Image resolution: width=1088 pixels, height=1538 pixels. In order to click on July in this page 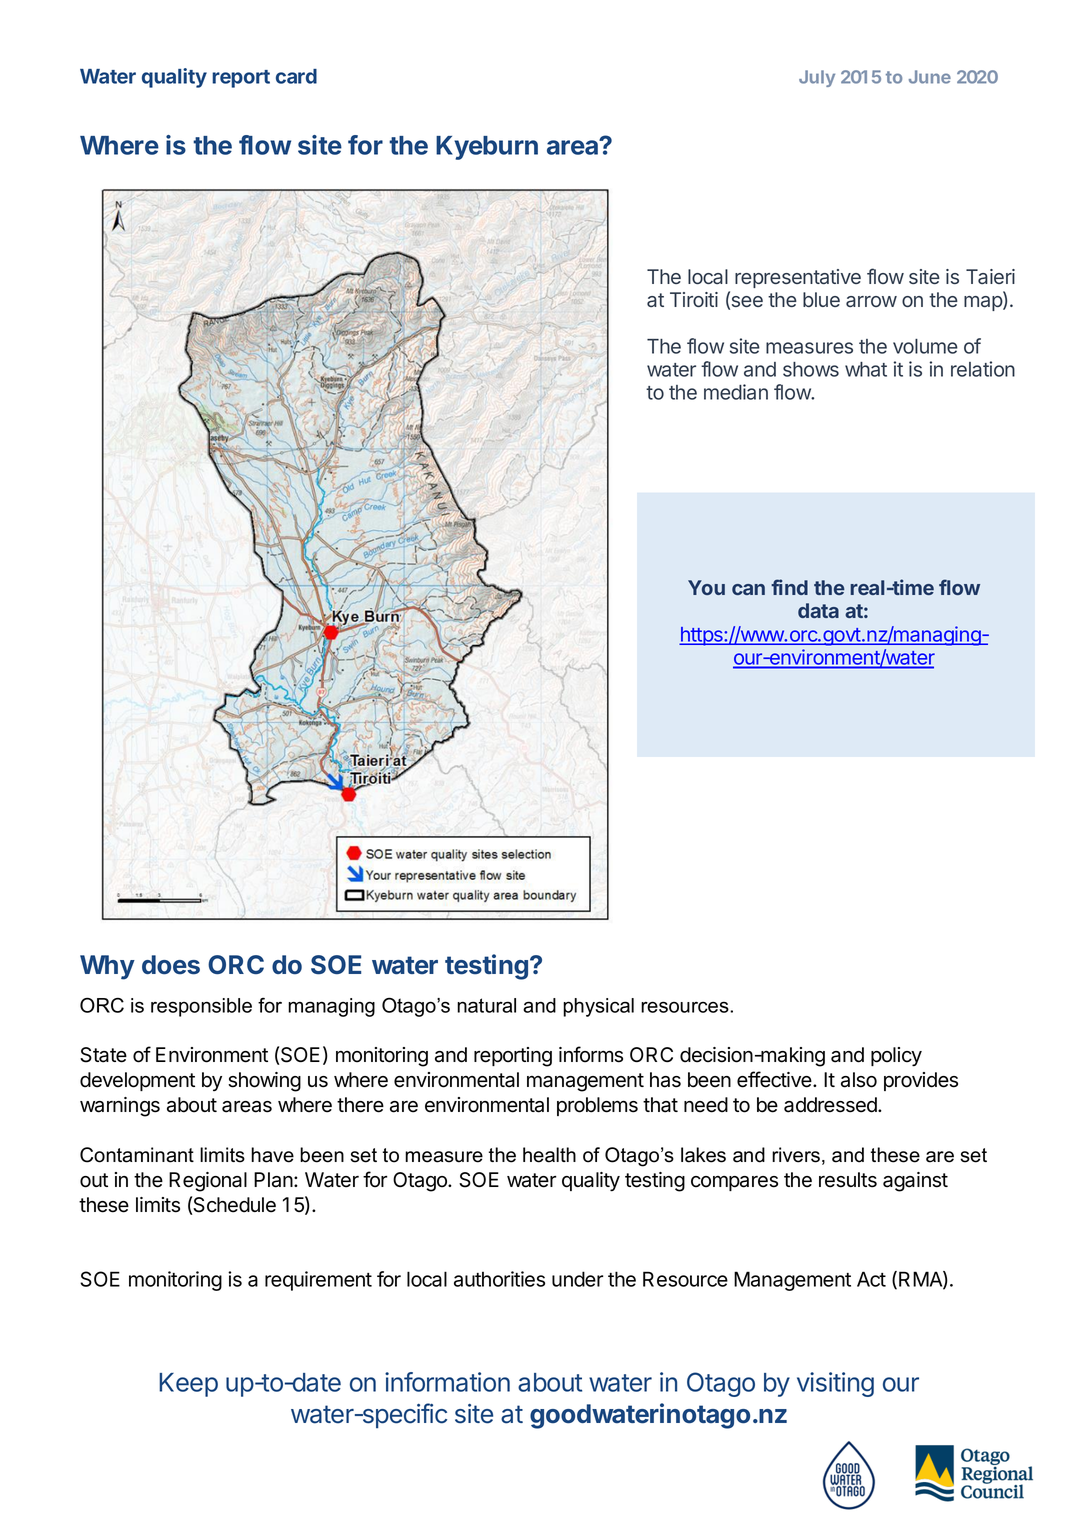, I will do `click(817, 78)`.
